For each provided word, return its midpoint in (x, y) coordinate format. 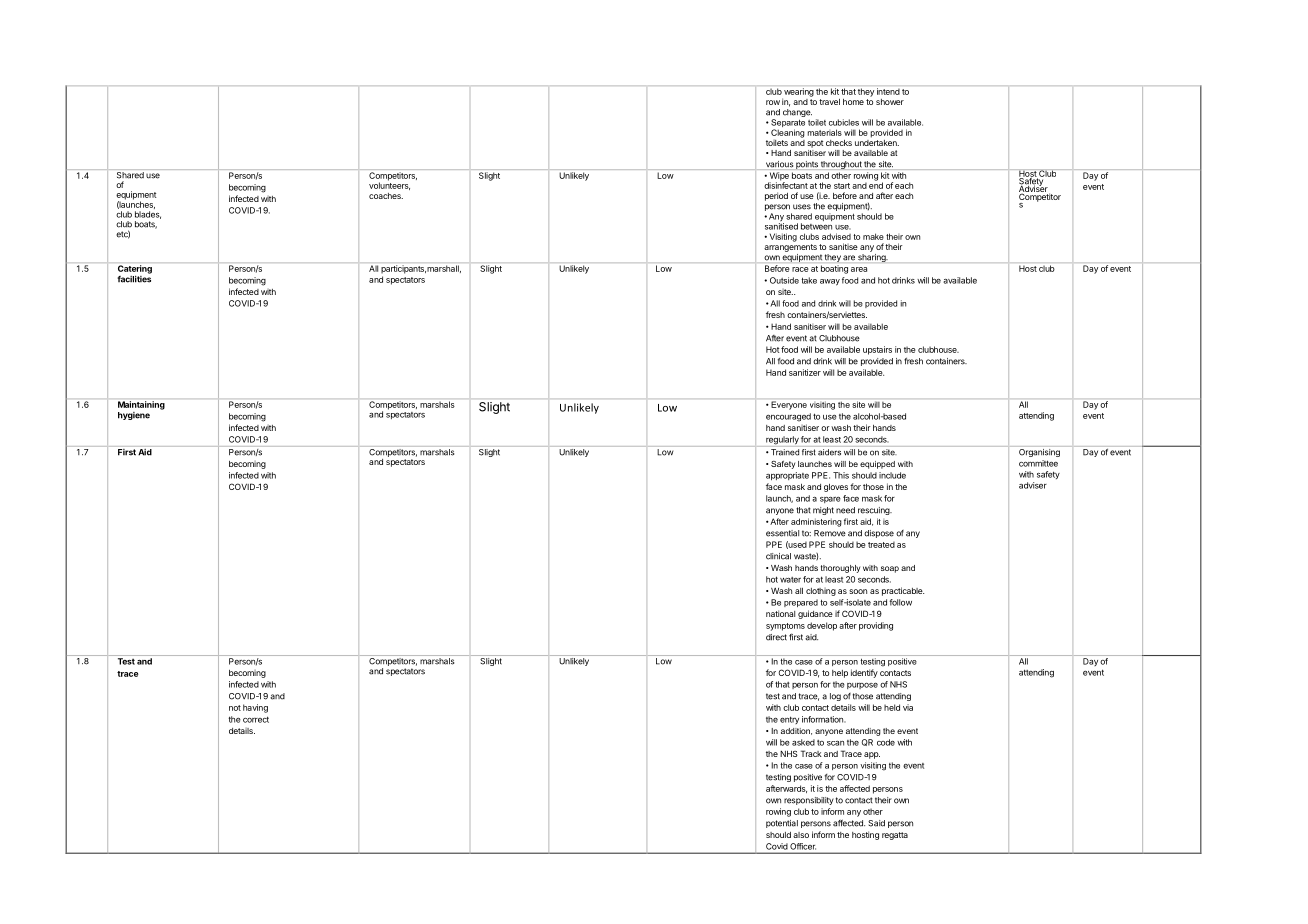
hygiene (134, 416)
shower (890, 102)
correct (256, 719)
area (859, 269)
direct (776, 637)
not (235, 708)
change (797, 114)
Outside (784, 280)
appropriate (787, 476)
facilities (134, 279)
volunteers (389, 185)
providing (876, 626)
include (892, 475)
